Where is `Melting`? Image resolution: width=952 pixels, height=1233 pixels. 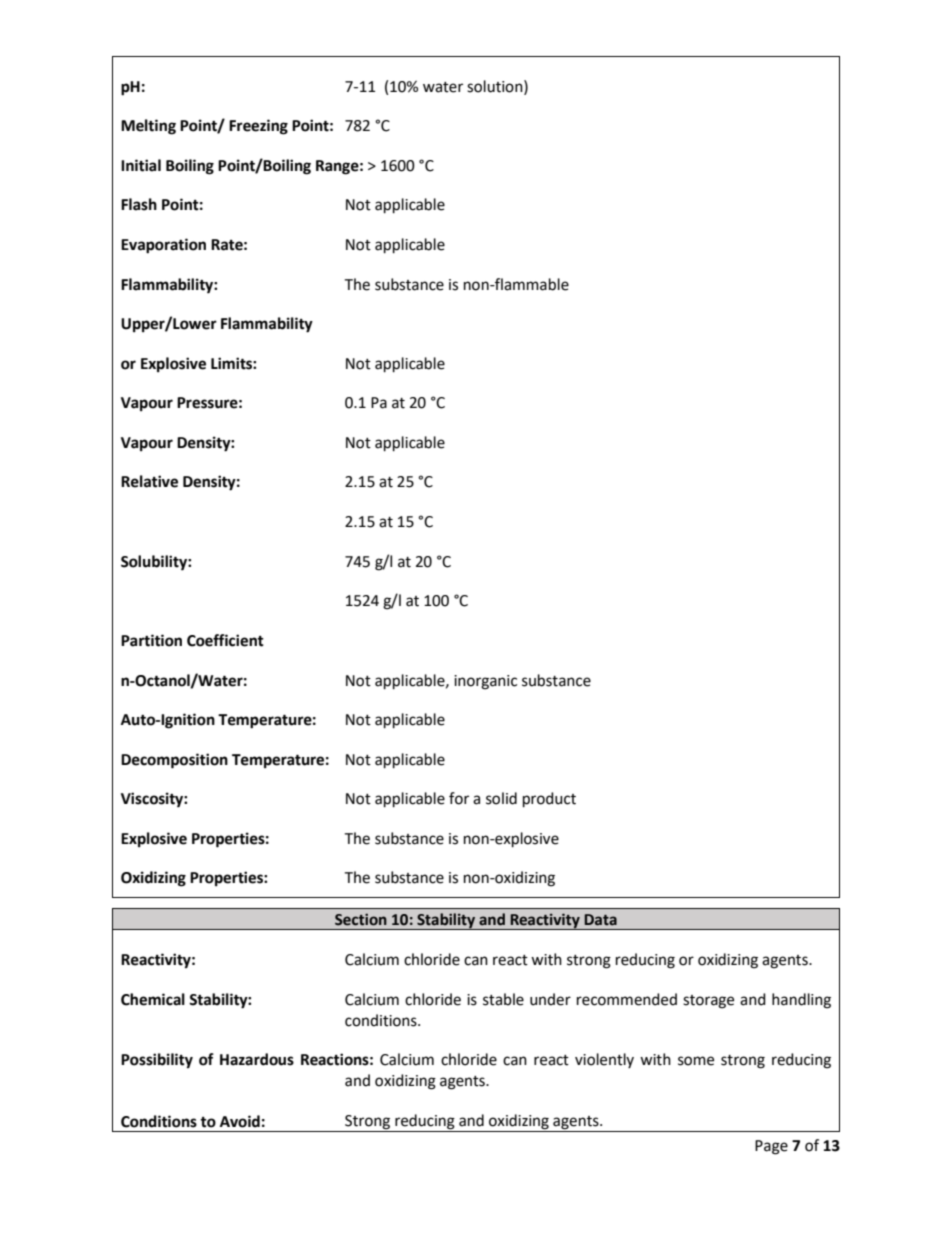 Melting is located at coordinates (148, 127).
